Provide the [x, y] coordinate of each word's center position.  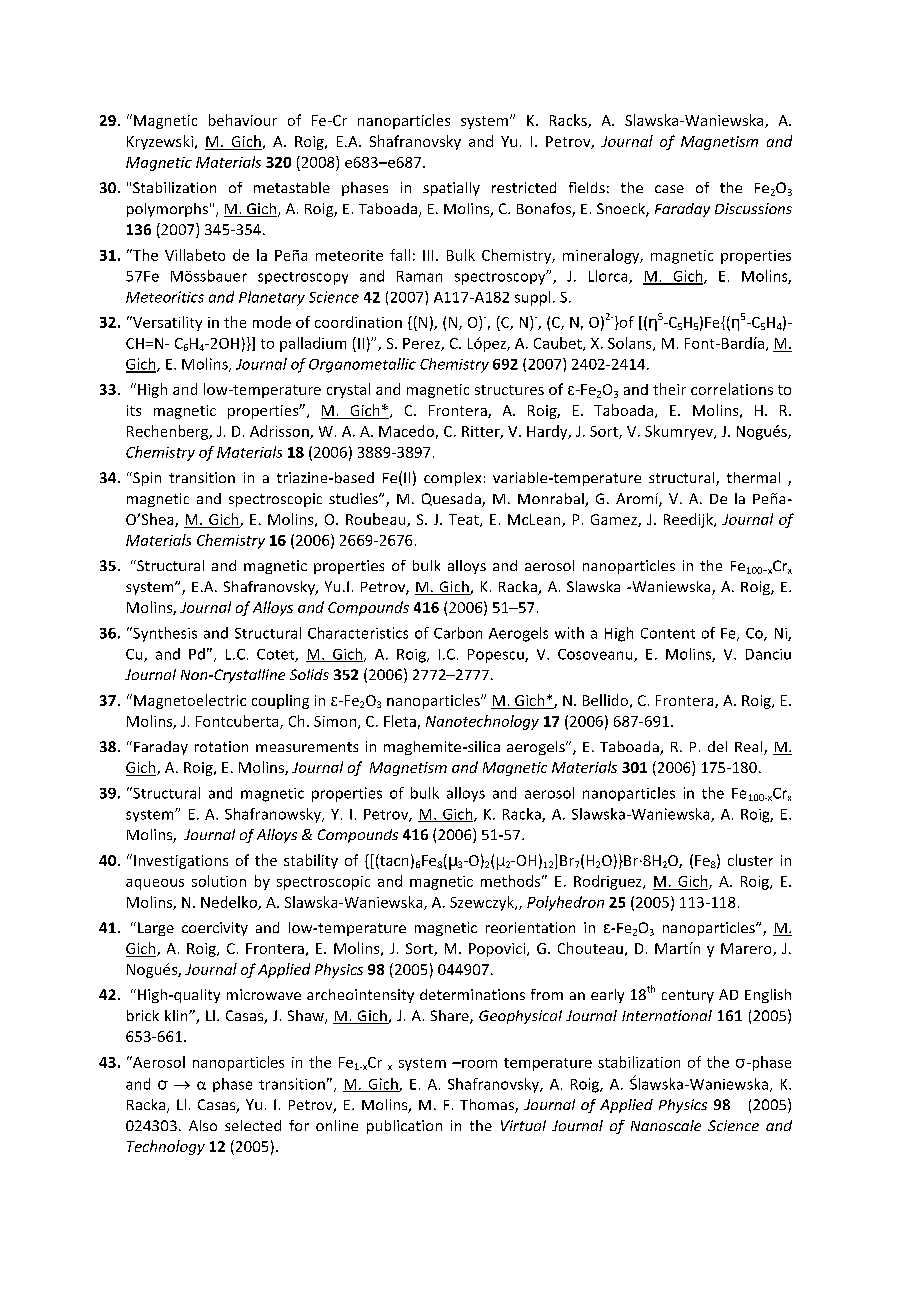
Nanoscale [666, 1125]
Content [668, 633]
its [134, 410]
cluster [750, 860]
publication [404, 1127]
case [669, 189]
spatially [451, 189]
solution [219, 881]
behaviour [243, 120]
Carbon [458, 633]
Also [203, 1125]
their [669, 389]
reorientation [530, 927]
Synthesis [164, 634]
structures [509, 390]
